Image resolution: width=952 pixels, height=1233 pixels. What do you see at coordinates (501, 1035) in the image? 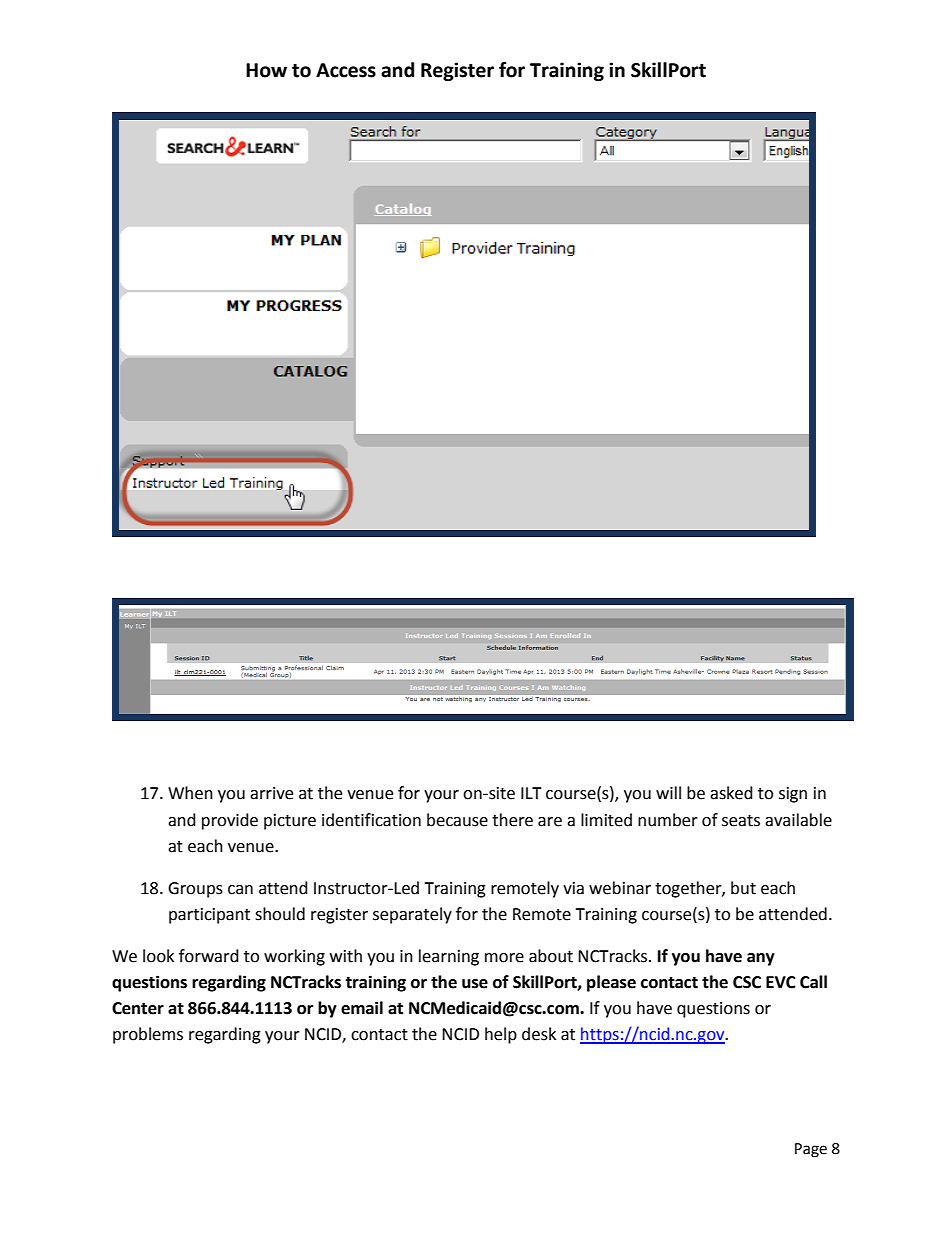
I see `help` at bounding box center [501, 1035].
